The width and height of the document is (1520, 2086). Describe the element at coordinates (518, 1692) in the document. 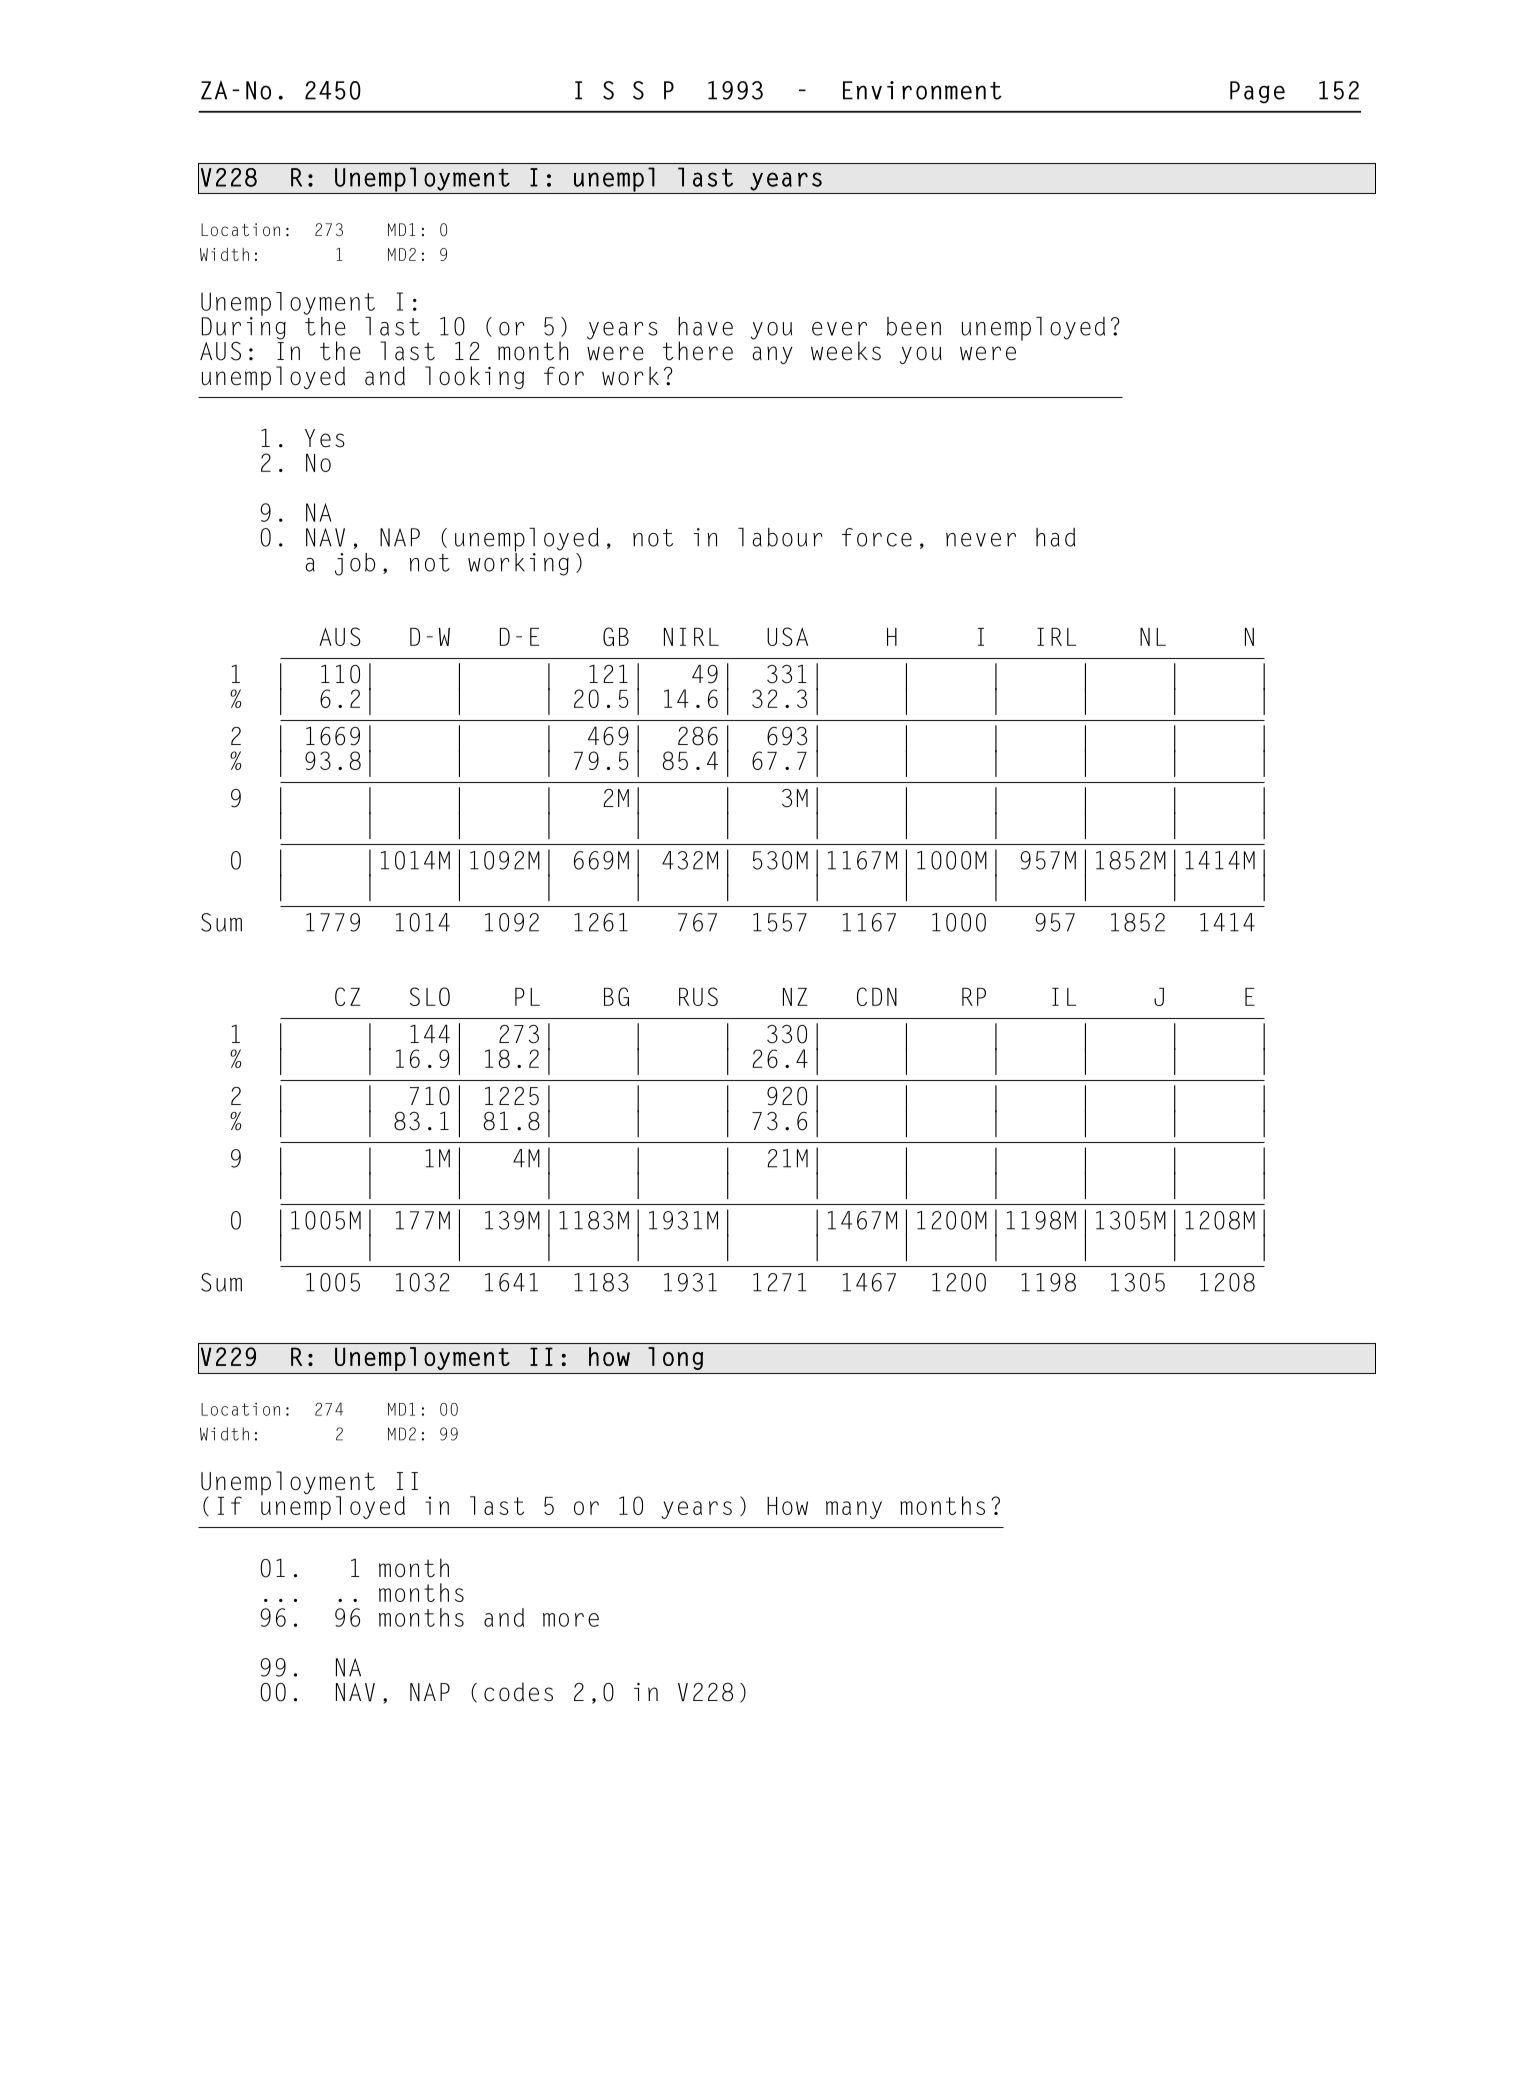

I see `codes` at that location.
